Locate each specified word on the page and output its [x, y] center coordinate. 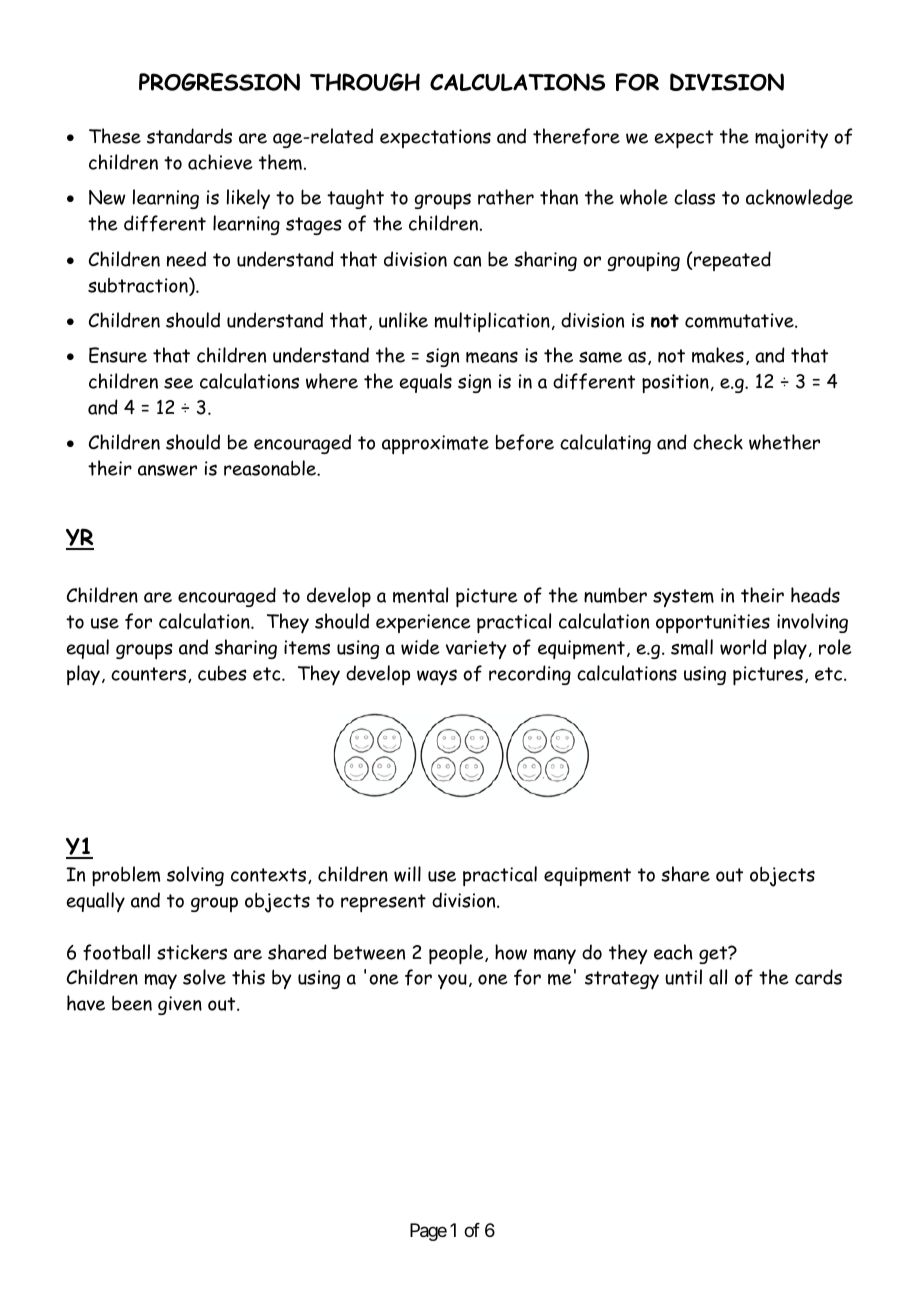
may [161, 981]
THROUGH [365, 82]
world [743, 647]
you [452, 981]
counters [150, 675]
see [178, 383]
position [675, 383]
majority [791, 139]
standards [189, 136]
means [492, 357]
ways [437, 677]
